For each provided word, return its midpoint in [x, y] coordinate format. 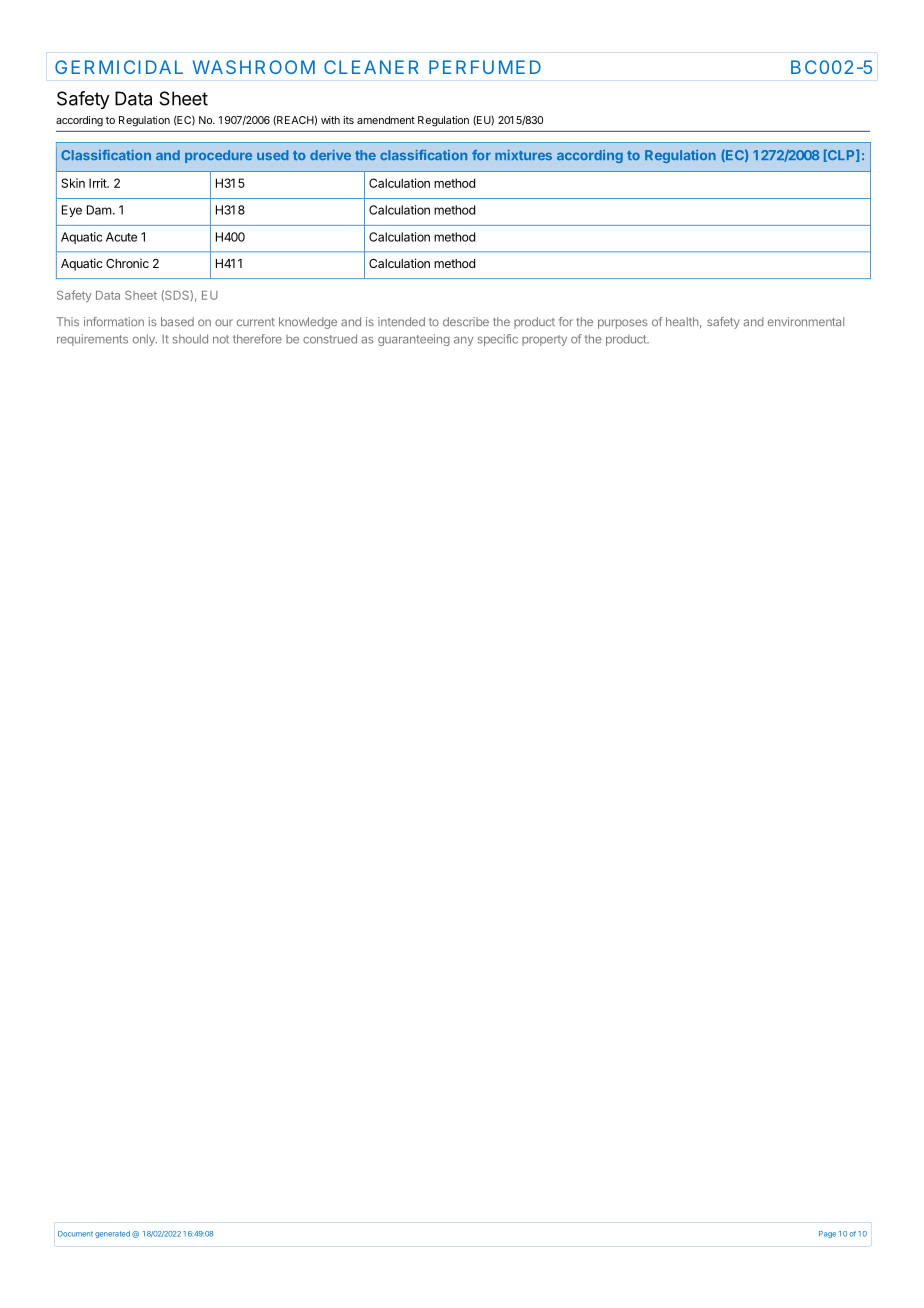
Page [827, 1234]
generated [112, 1234]
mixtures [523, 155]
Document [75, 1234]
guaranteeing [414, 340]
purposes [623, 324]
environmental [806, 321]
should [190, 339]
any [463, 341]
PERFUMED [485, 67]
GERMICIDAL [119, 67]
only [145, 340]
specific [498, 340]
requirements [92, 340]
